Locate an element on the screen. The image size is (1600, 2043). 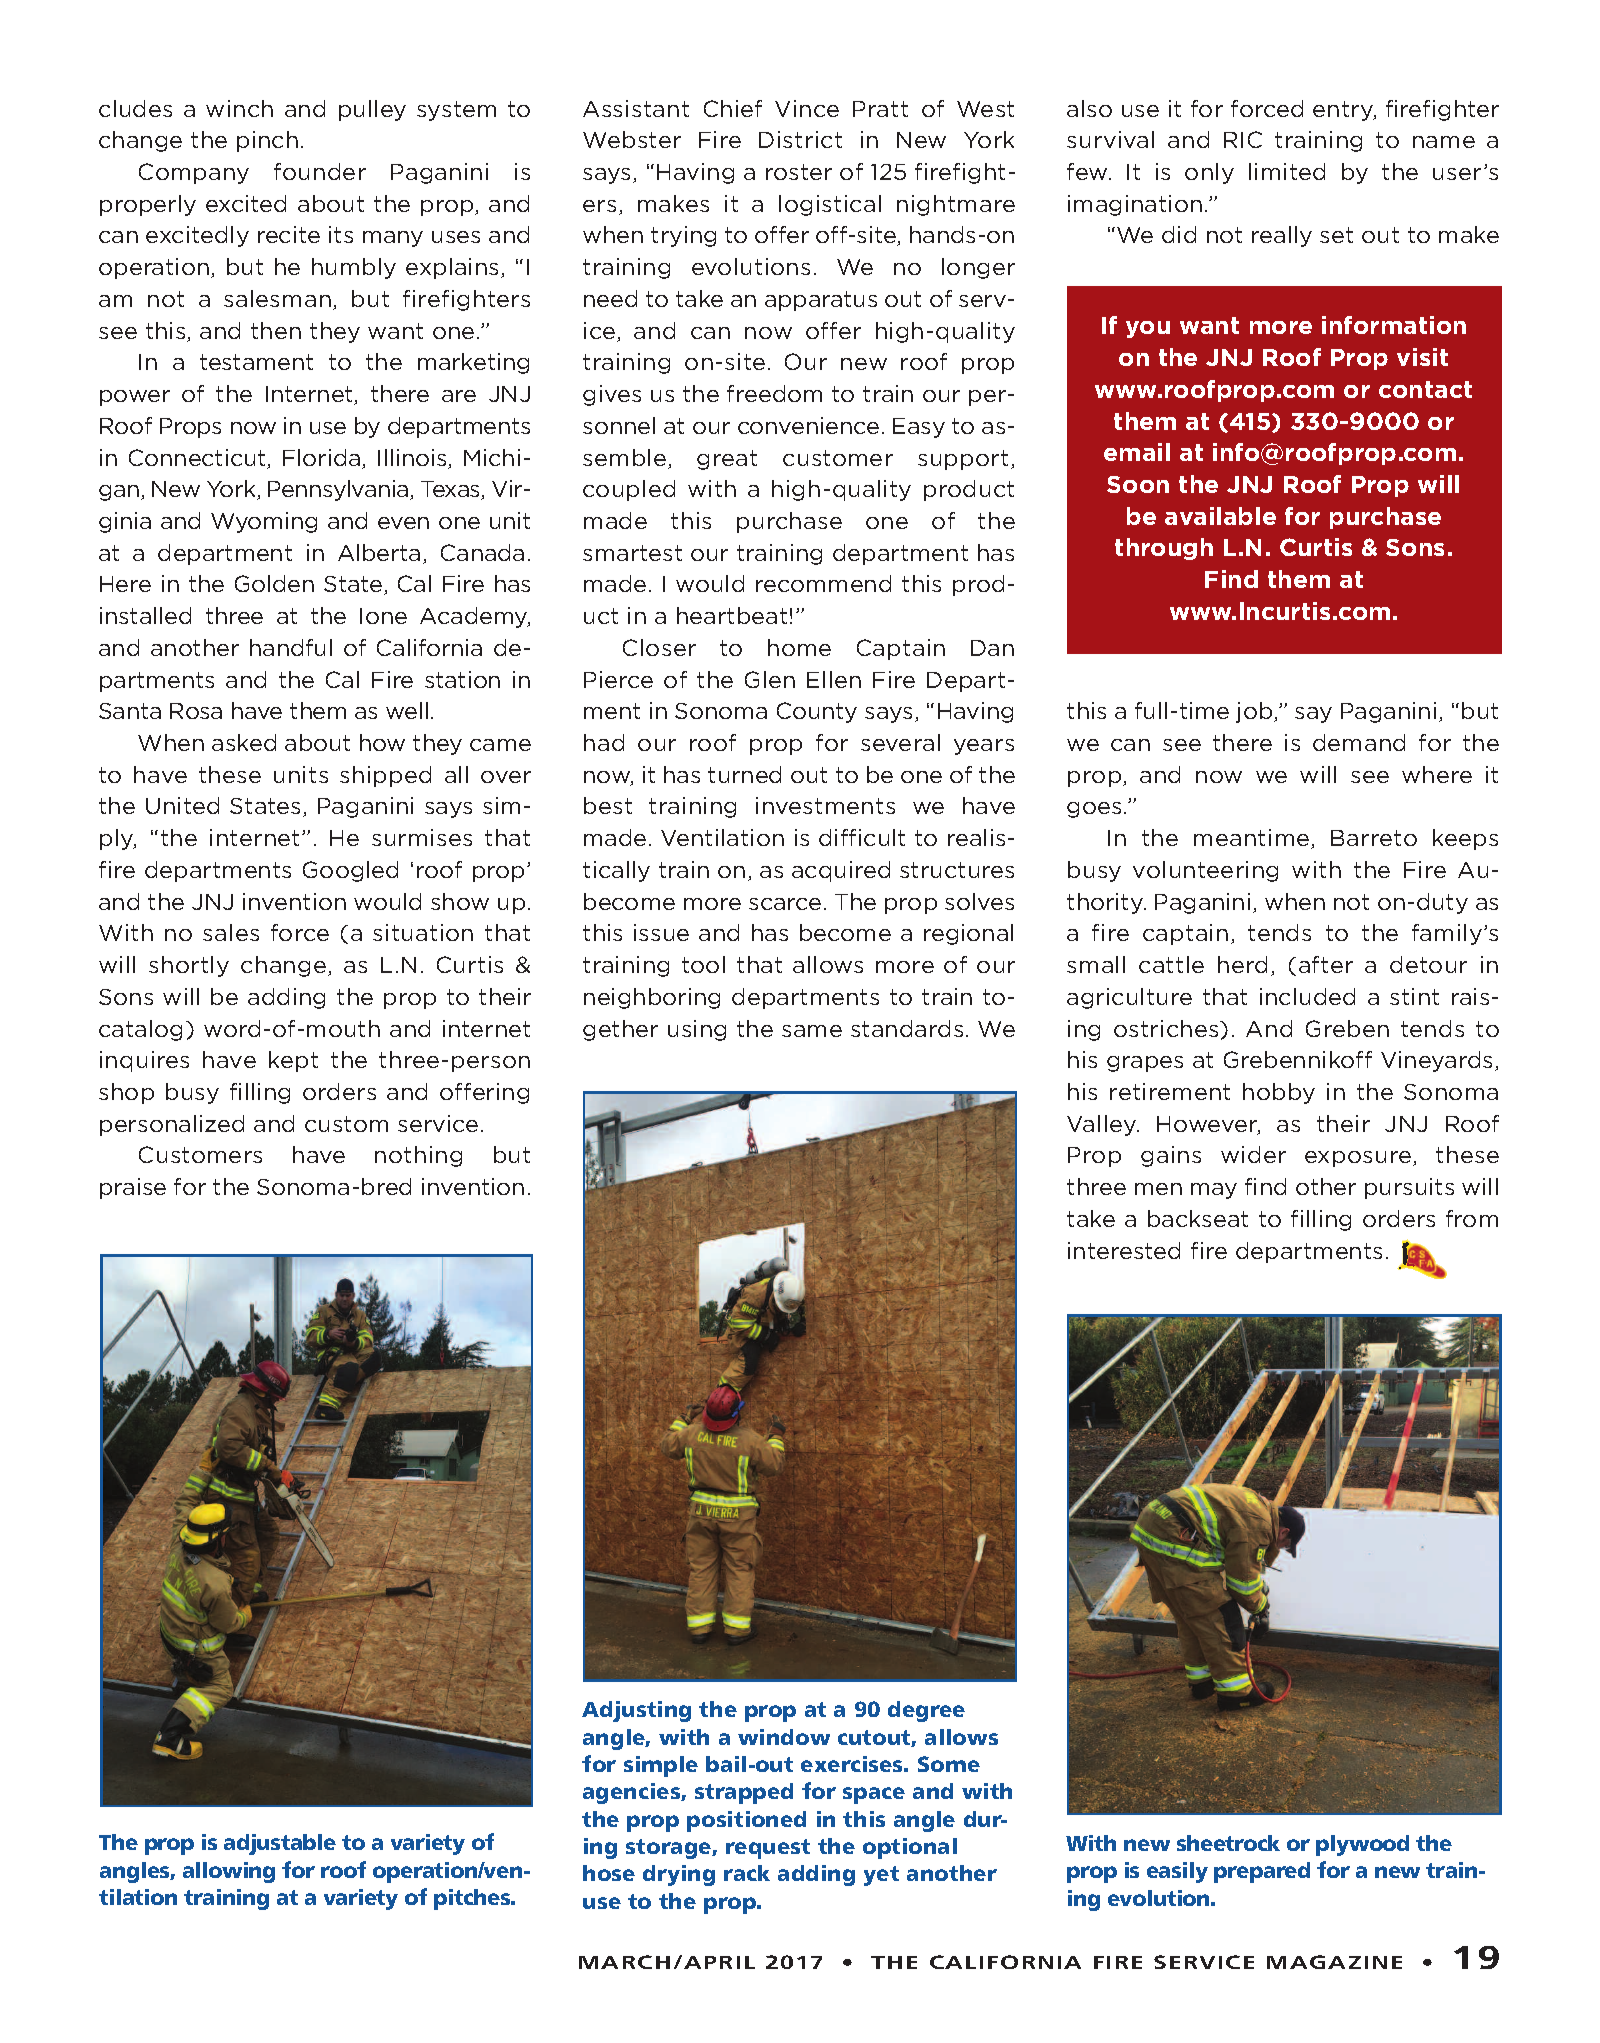
limited is located at coordinates (1287, 171).
